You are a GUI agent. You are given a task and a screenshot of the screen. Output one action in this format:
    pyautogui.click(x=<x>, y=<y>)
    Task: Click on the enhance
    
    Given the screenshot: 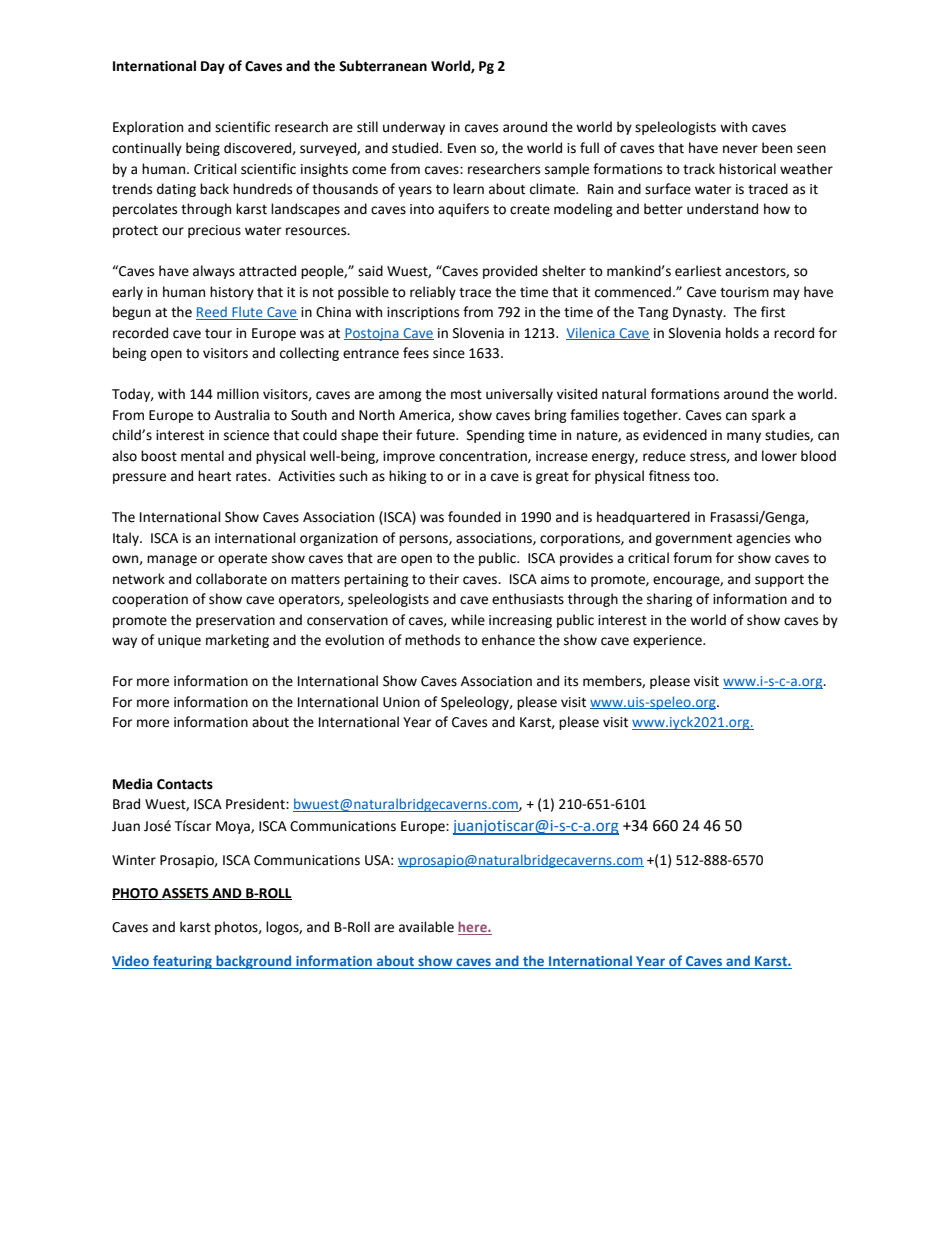 What is the action you would take?
    pyautogui.click(x=508, y=640)
